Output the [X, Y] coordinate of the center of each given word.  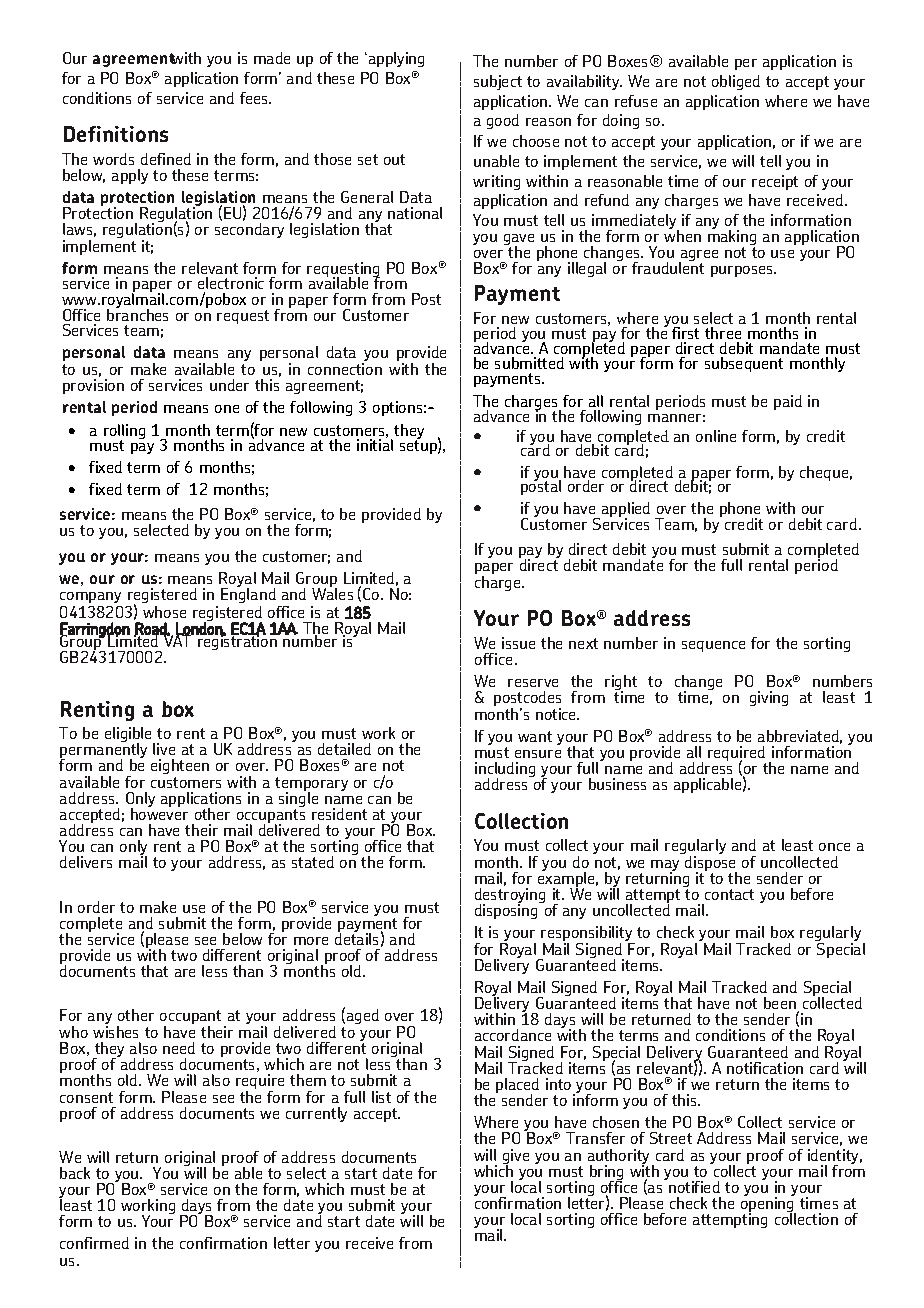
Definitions [116, 134]
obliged [736, 82]
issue [518, 643]
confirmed [94, 1243]
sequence [713, 646]
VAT [178, 640]
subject [498, 82]
